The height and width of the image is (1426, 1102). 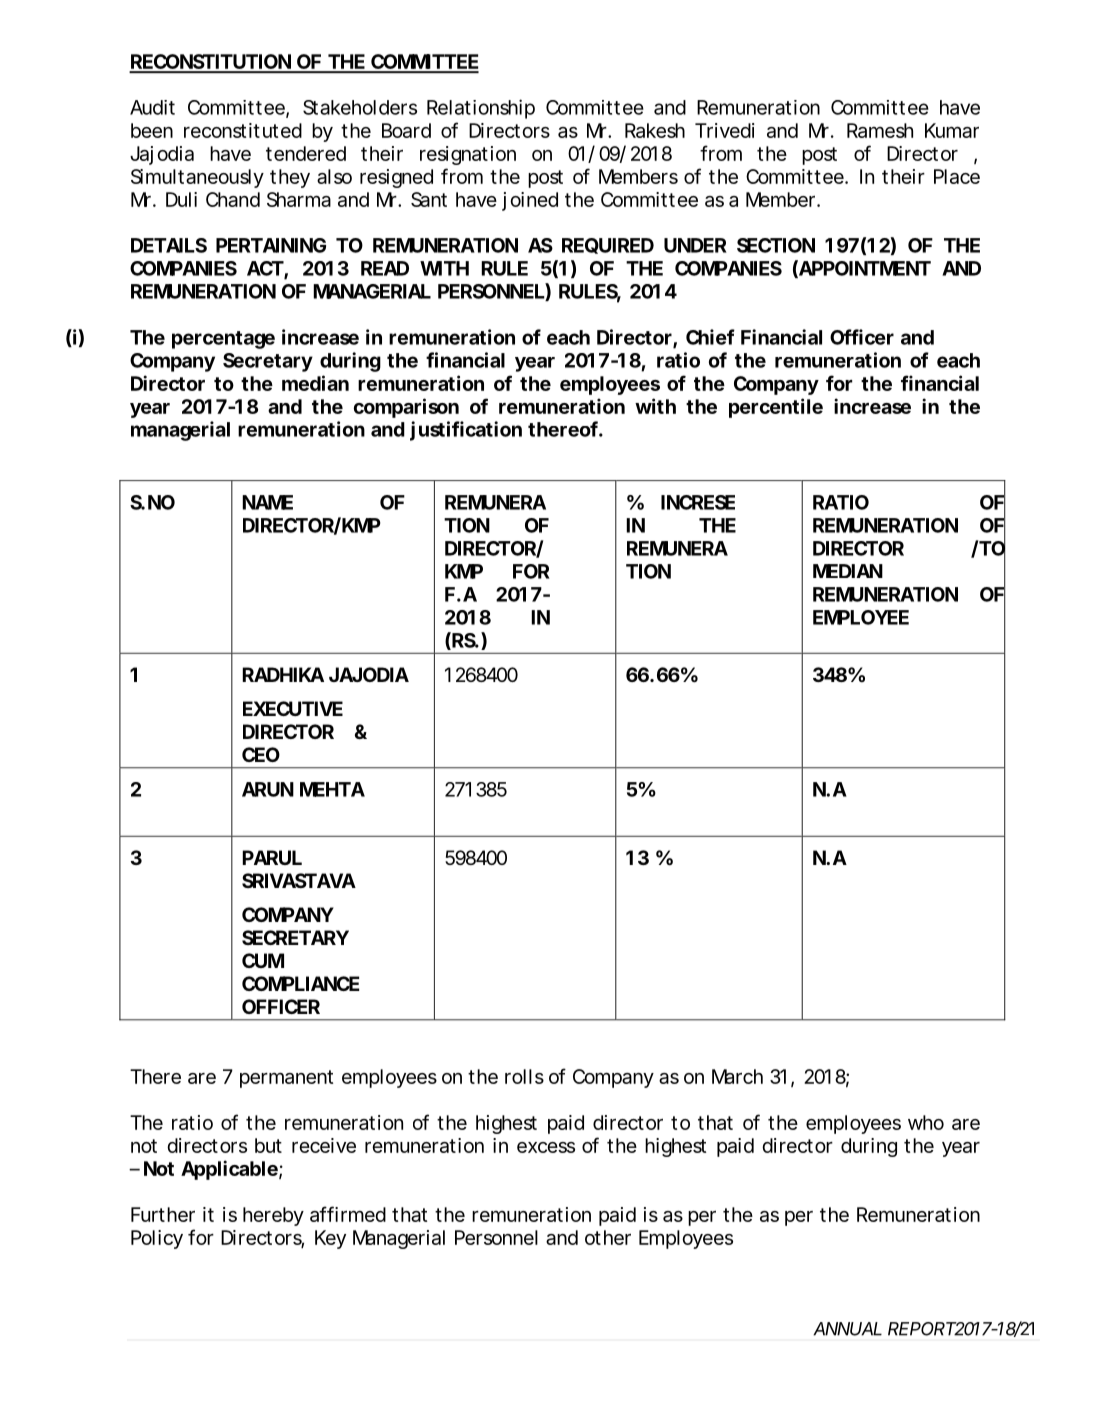 What do you see at coordinates (273, 1216) in the image?
I see `hereby` at bounding box center [273, 1216].
